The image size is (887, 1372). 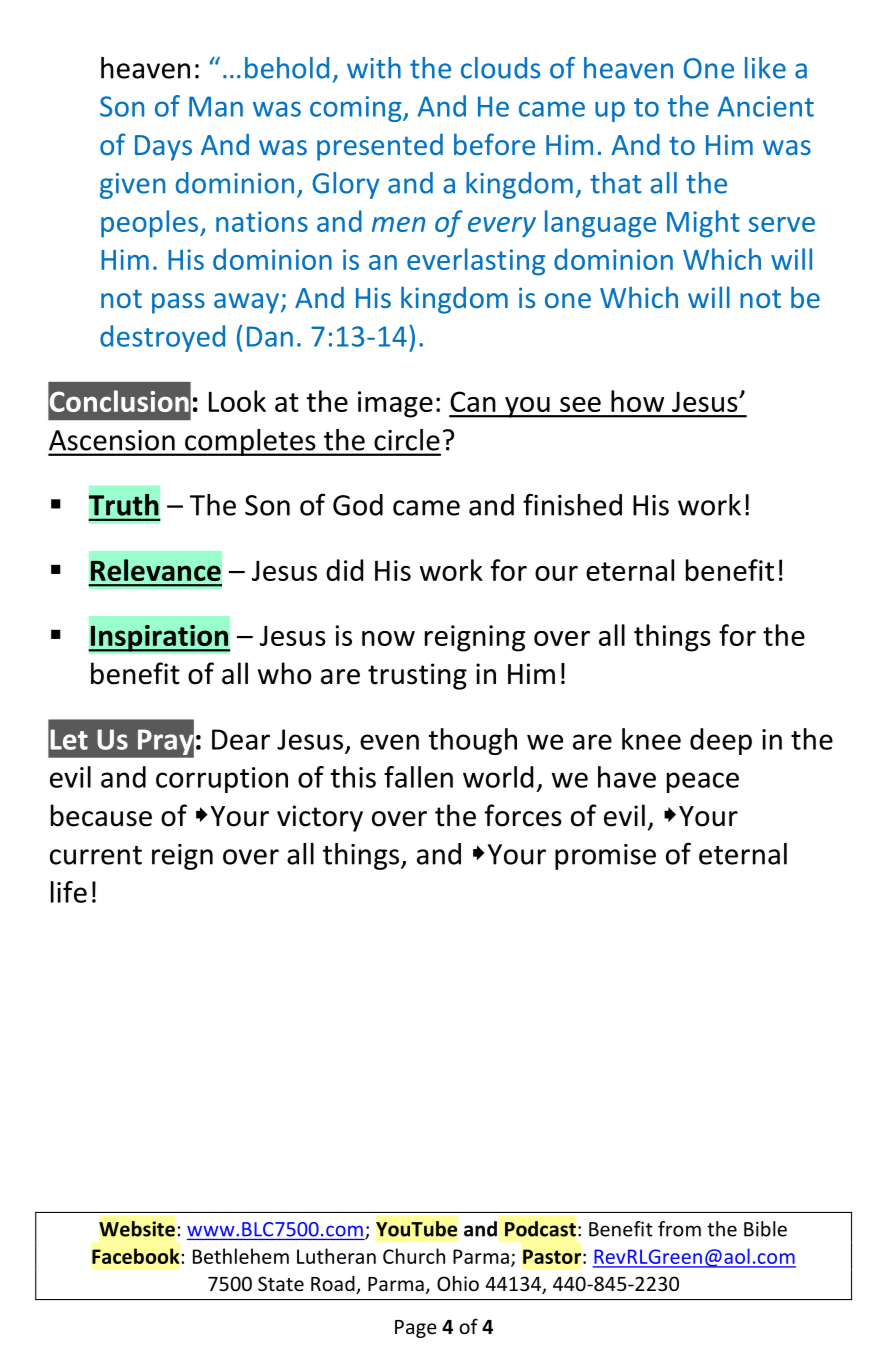 I want to click on presented, so click(x=380, y=147).
